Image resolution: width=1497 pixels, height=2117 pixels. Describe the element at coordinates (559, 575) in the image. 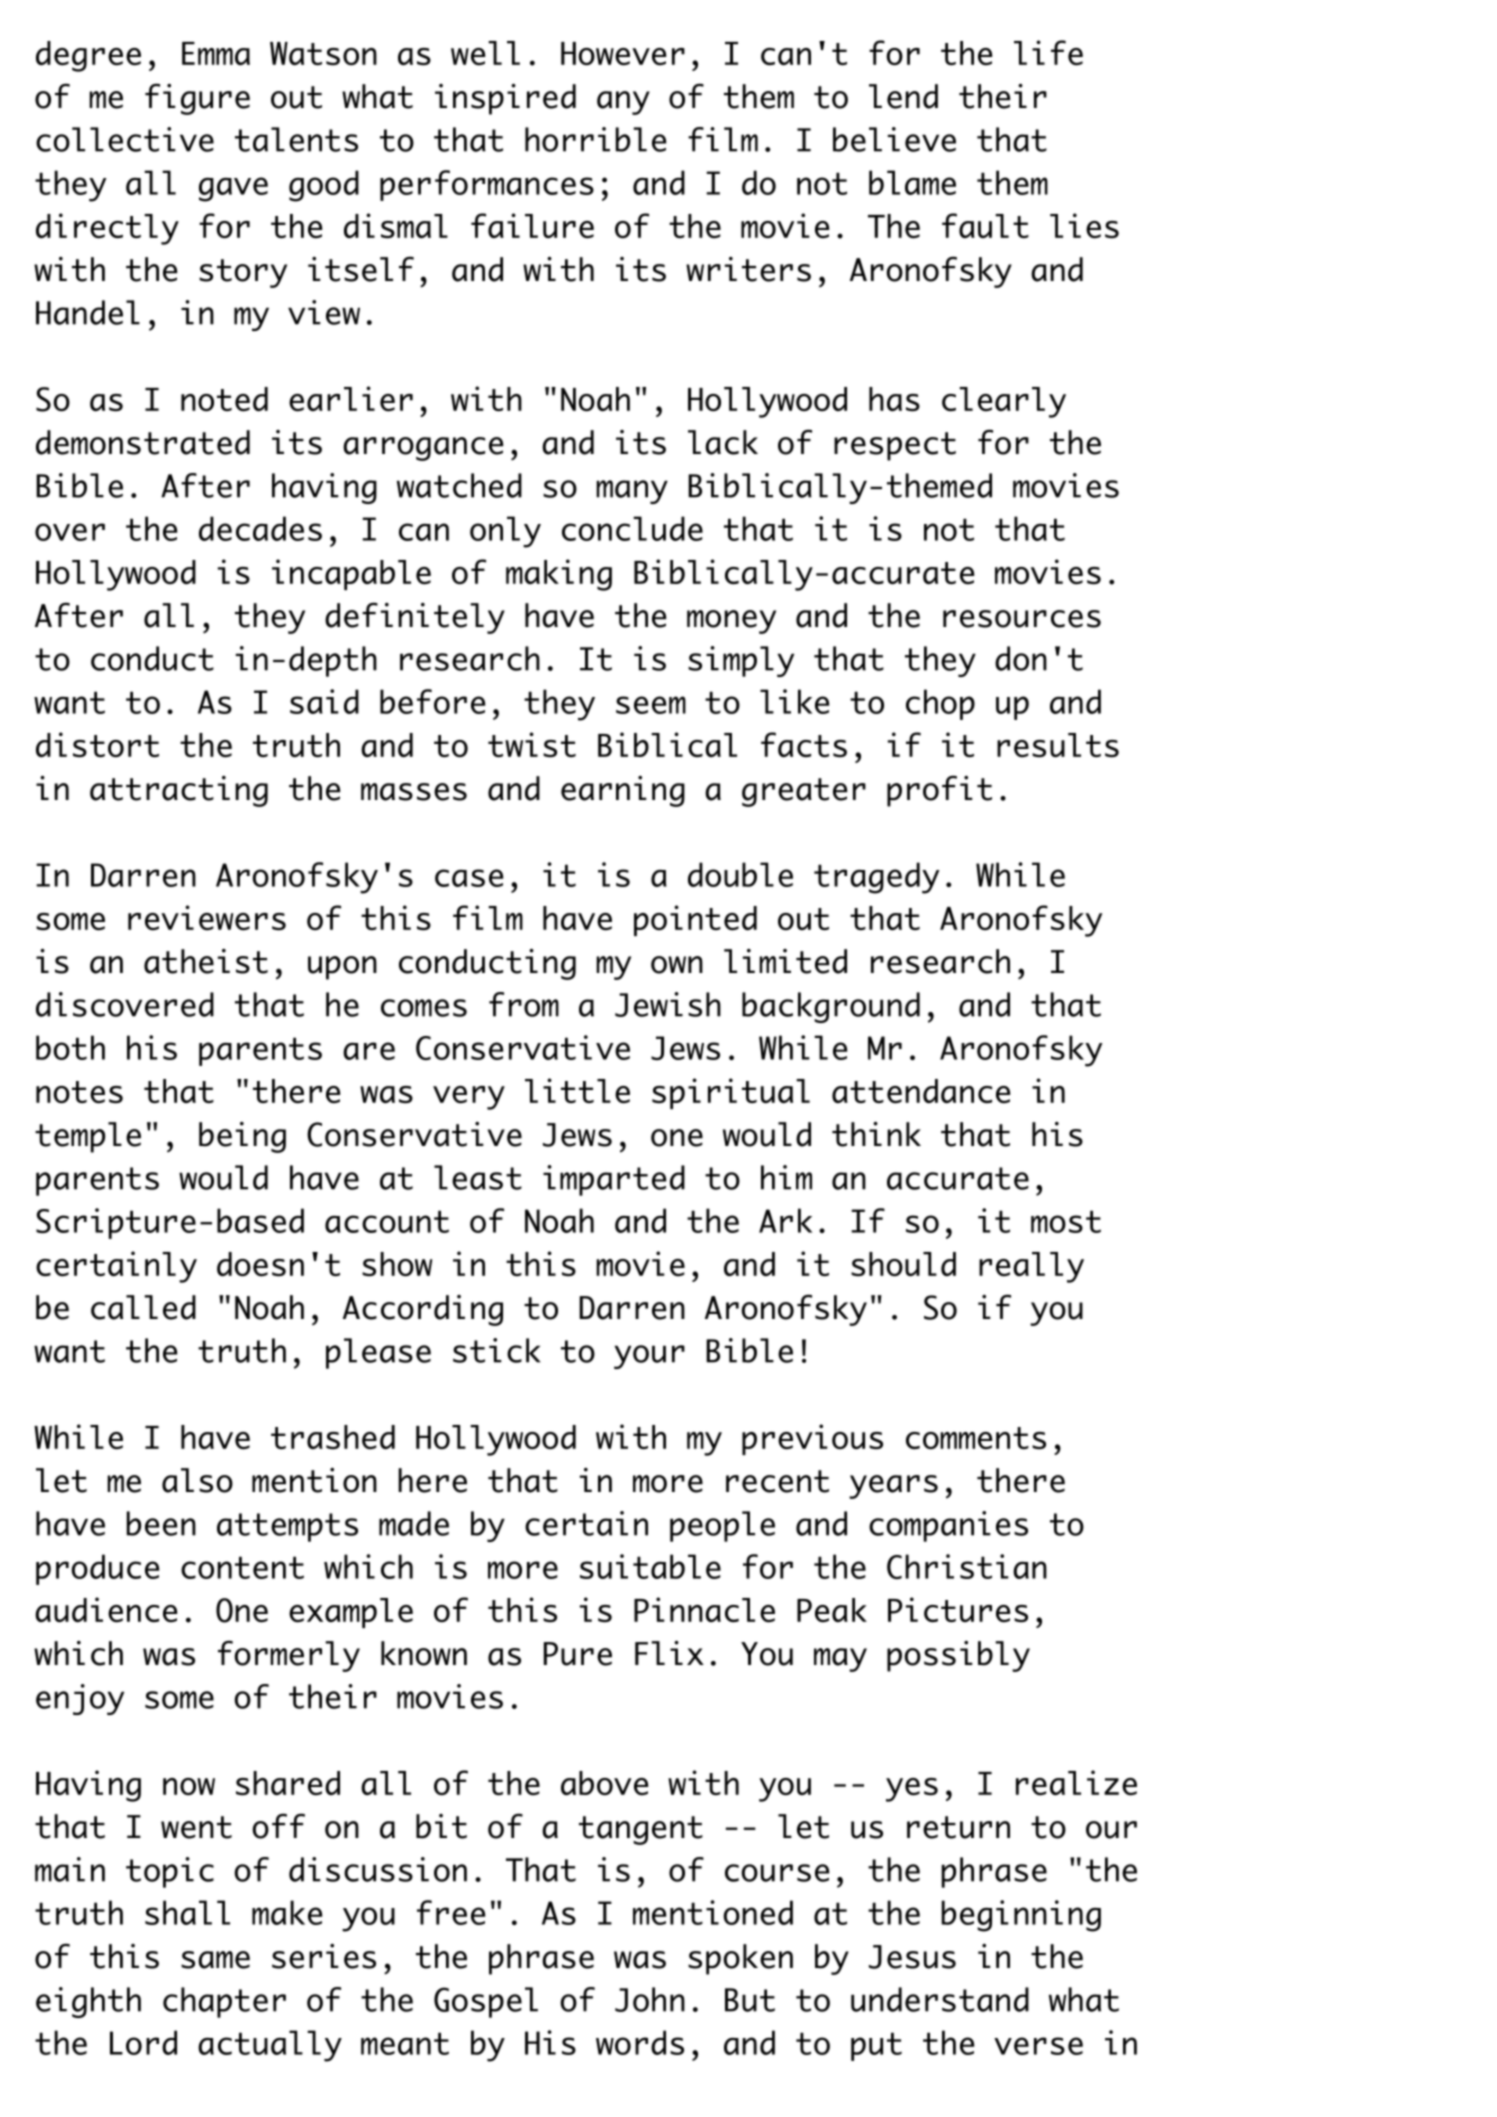

I see `making` at that location.
